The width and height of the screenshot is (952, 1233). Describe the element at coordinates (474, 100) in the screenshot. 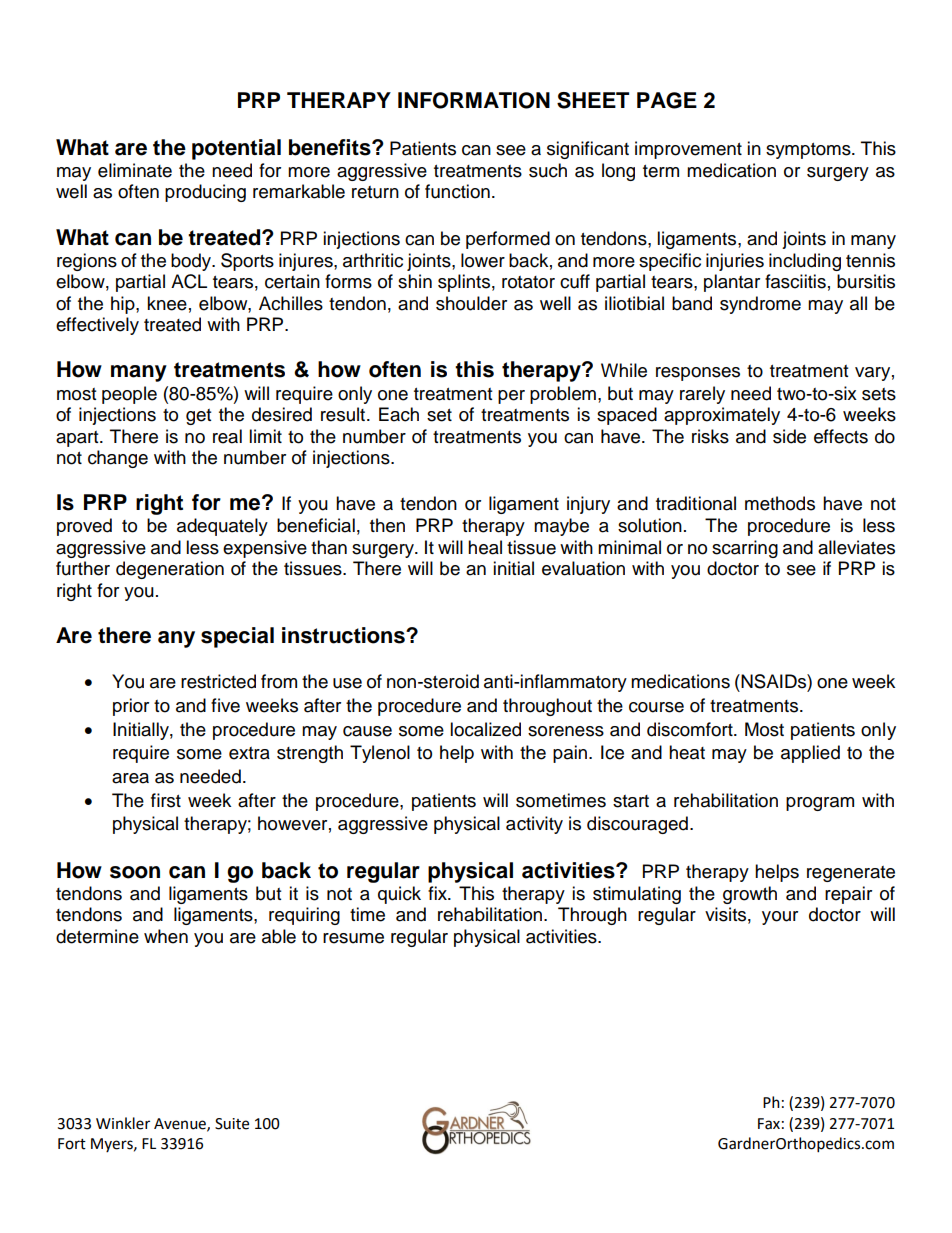

I see `INFORMATION` at that location.
